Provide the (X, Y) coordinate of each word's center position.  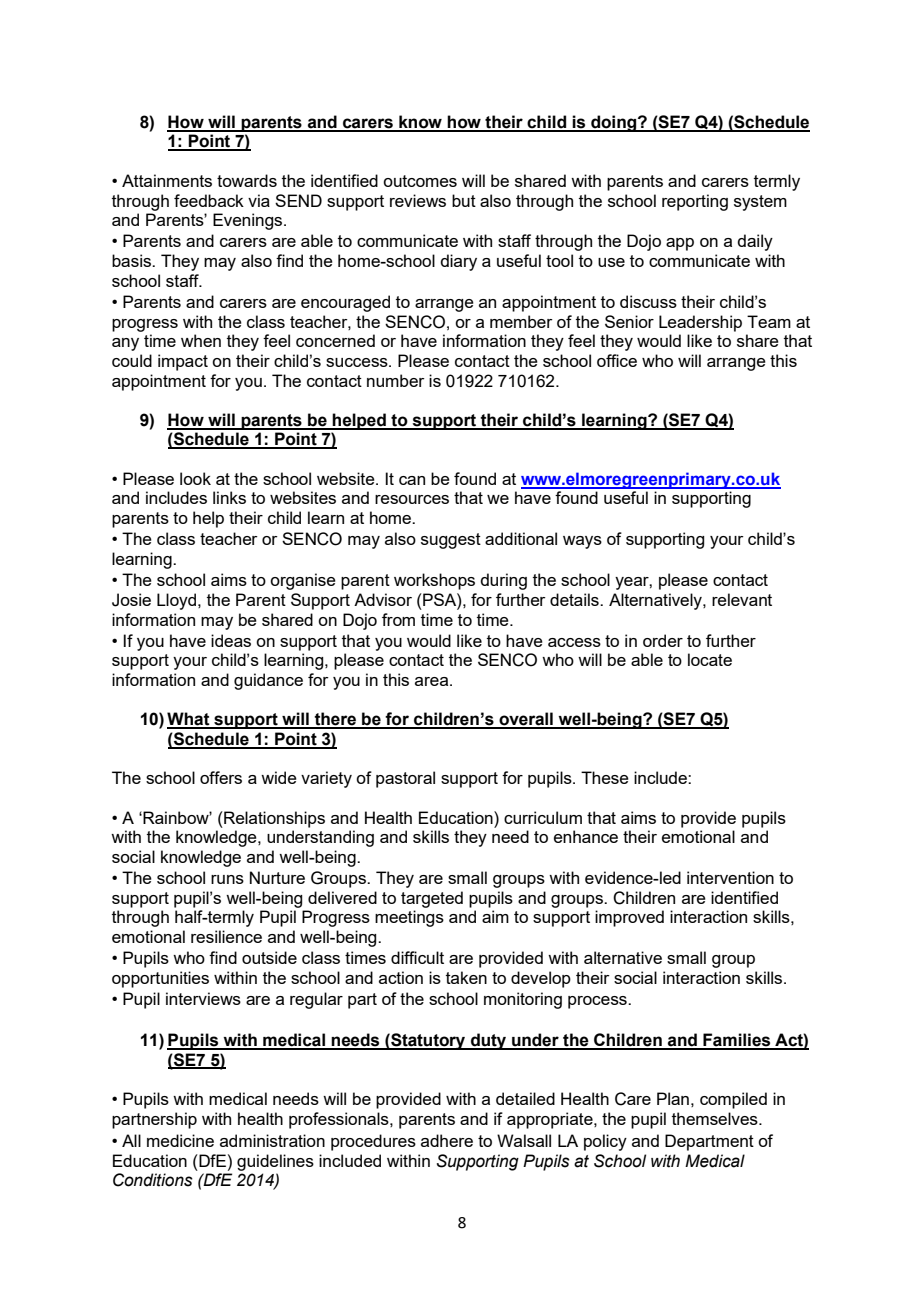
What (189, 720)
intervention (730, 877)
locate (710, 659)
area (433, 681)
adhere (447, 1140)
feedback (209, 200)
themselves (716, 1118)
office (617, 360)
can (412, 480)
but (464, 200)
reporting (695, 202)
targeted (432, 899)
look (195, 478)
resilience (226, 936)
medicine (180, 1140)
